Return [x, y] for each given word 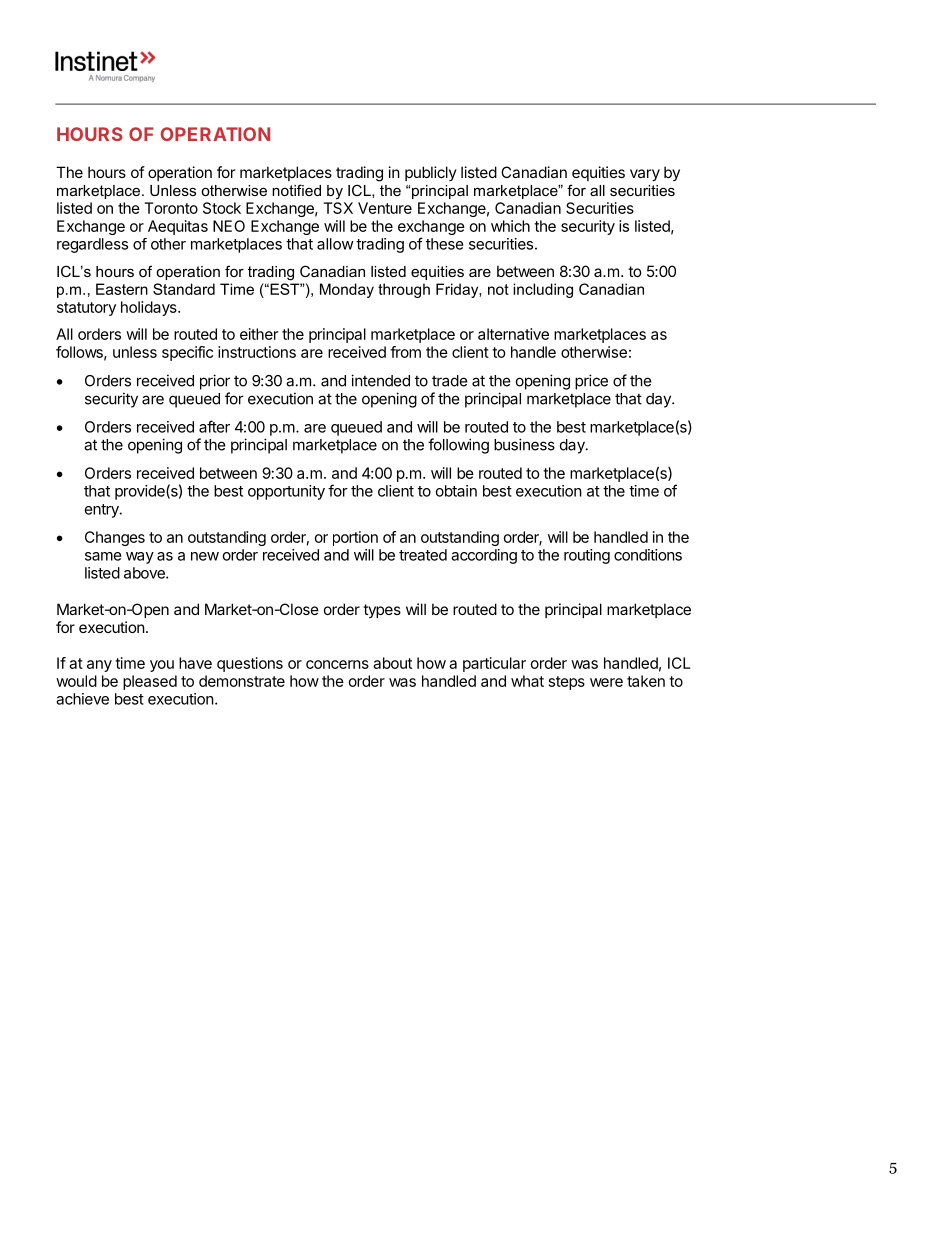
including [543, 290]
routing [587, 556]
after [214, 426]
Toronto [171, 208]
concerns [337, 664]
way [140, 558]
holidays [150, 308]
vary [645, 175]
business [524, 444]
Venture [385, 208]
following [458, 446]
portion [355, 538]
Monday [347, 290]
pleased [150, 682]
